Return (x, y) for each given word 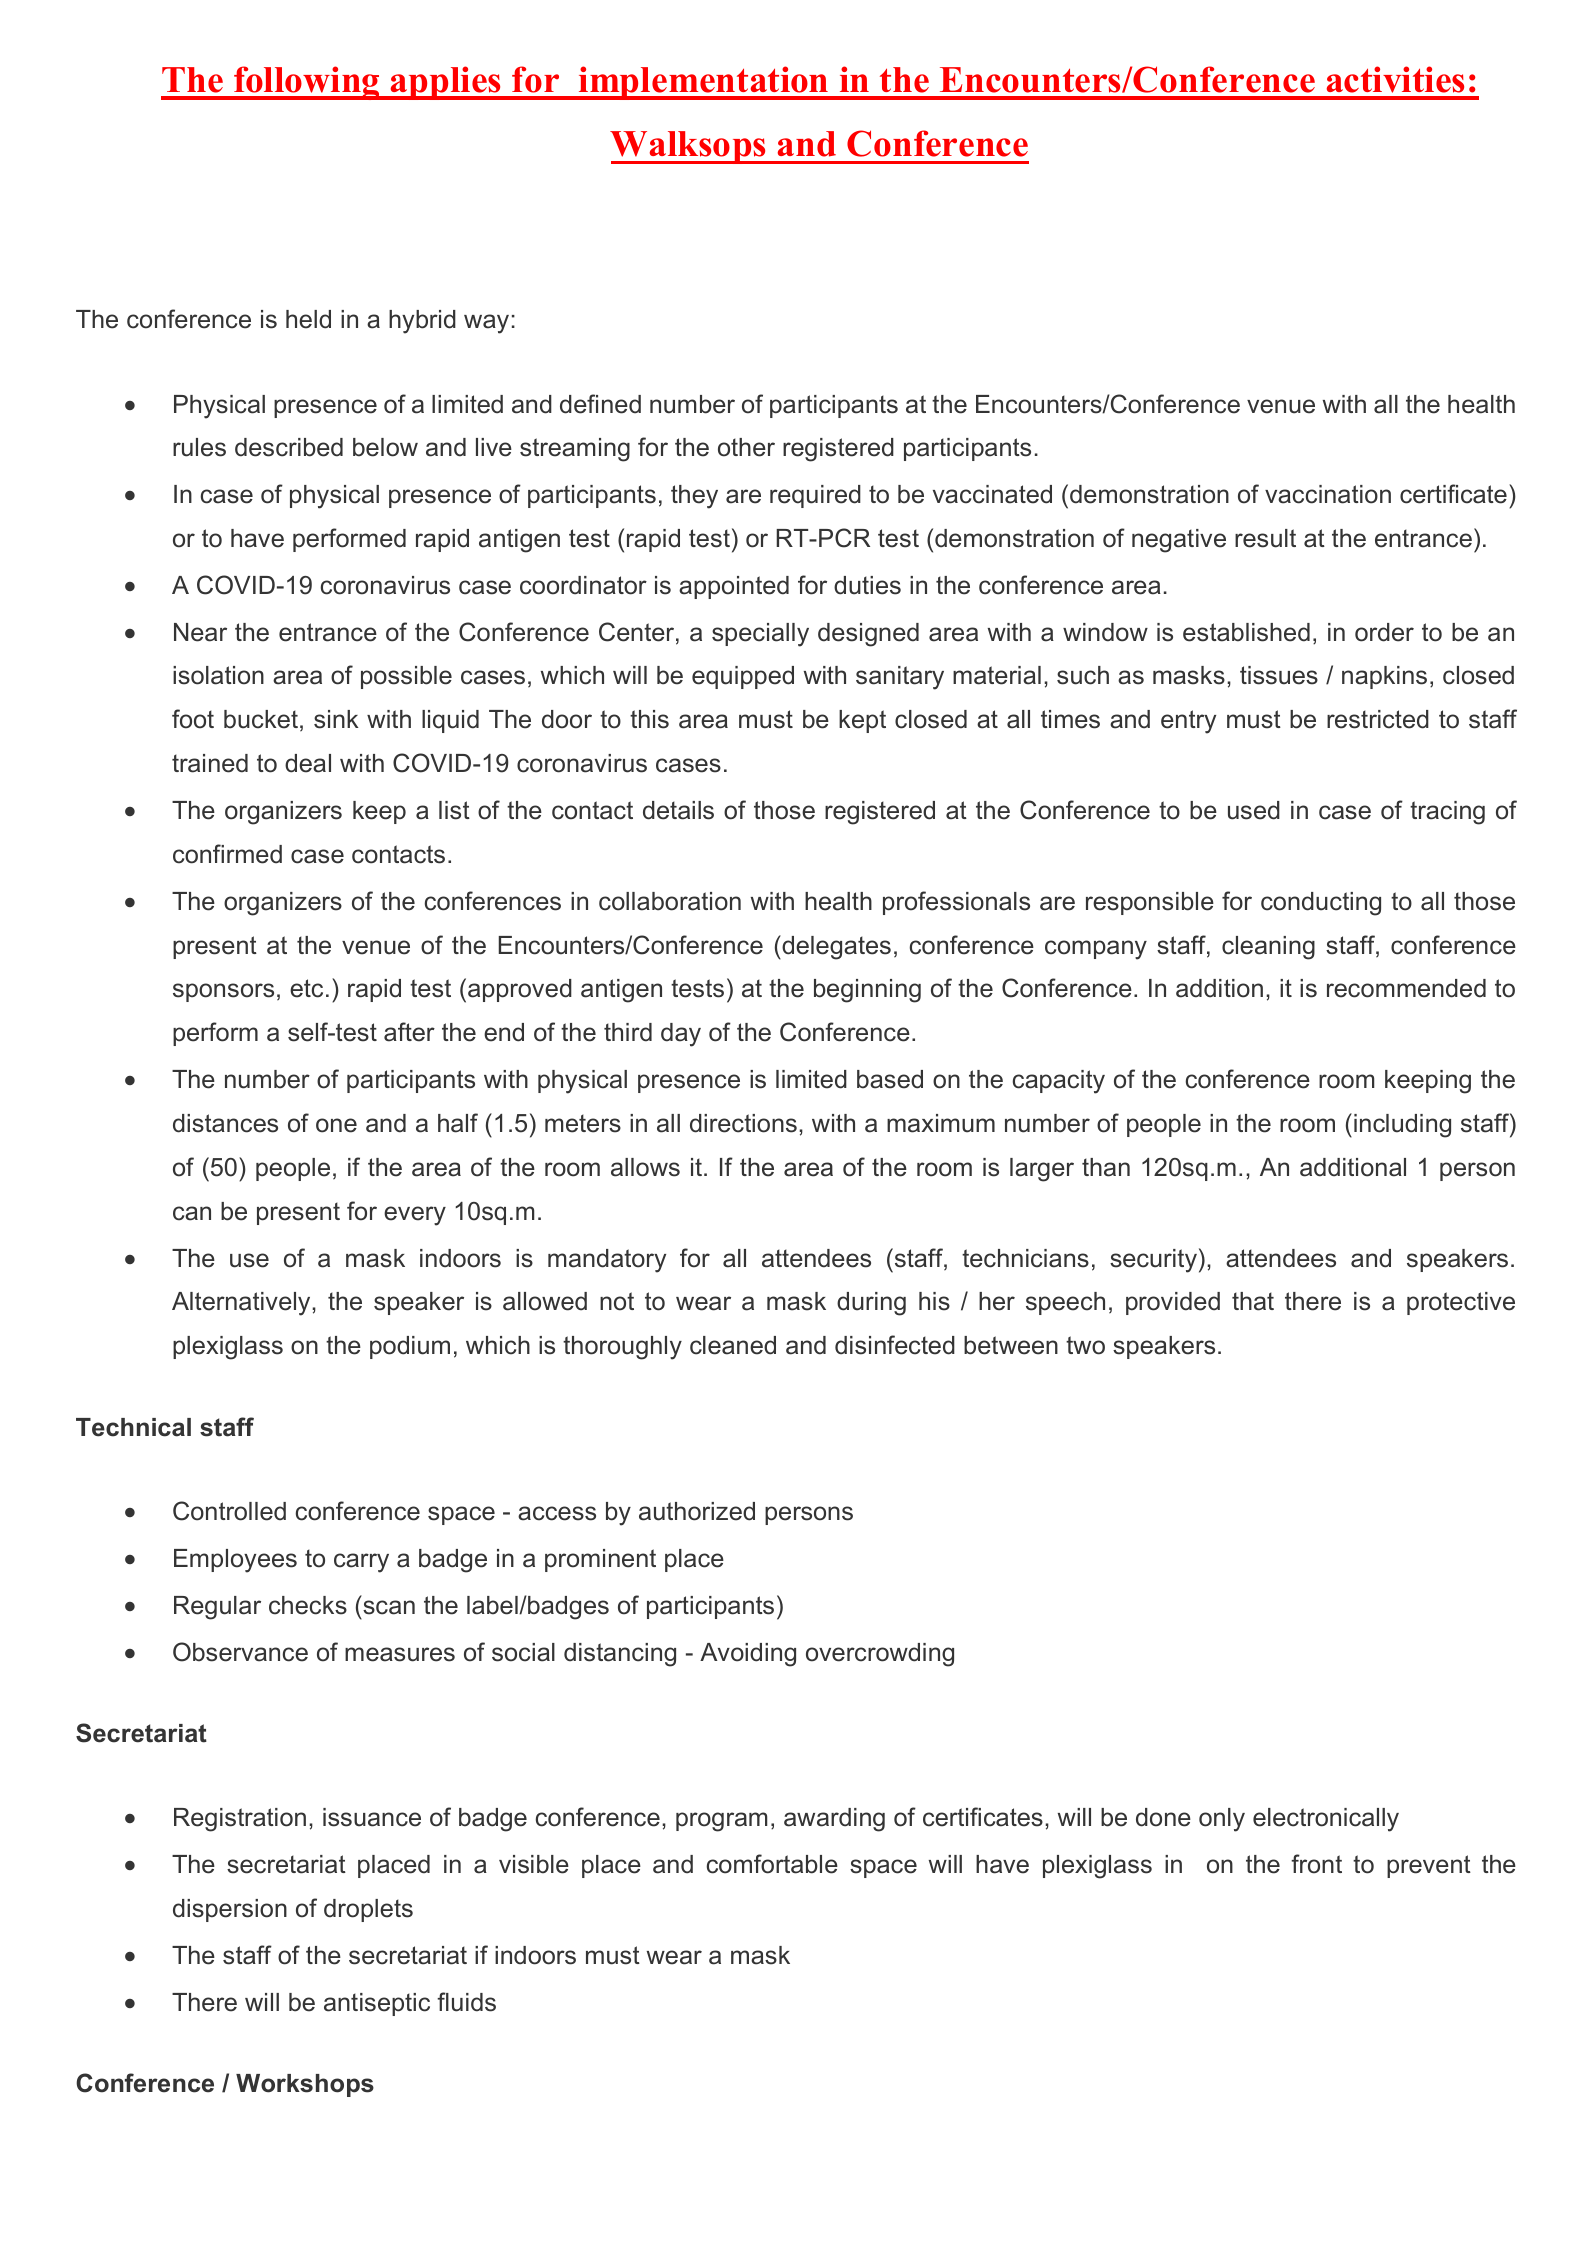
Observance (240, 1652)
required (815, 496)
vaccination (1328, 494)
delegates (835, 947)
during (871, 1304)
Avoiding (748, 1655)
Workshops (305, 2085)
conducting (1321, 904)
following (307, 83)
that (1253, 1301)
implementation (703, 83)
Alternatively (242, 1304)
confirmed (227, 854)
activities (1395, 79)
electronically (1326, 1820)
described (289, 447)
